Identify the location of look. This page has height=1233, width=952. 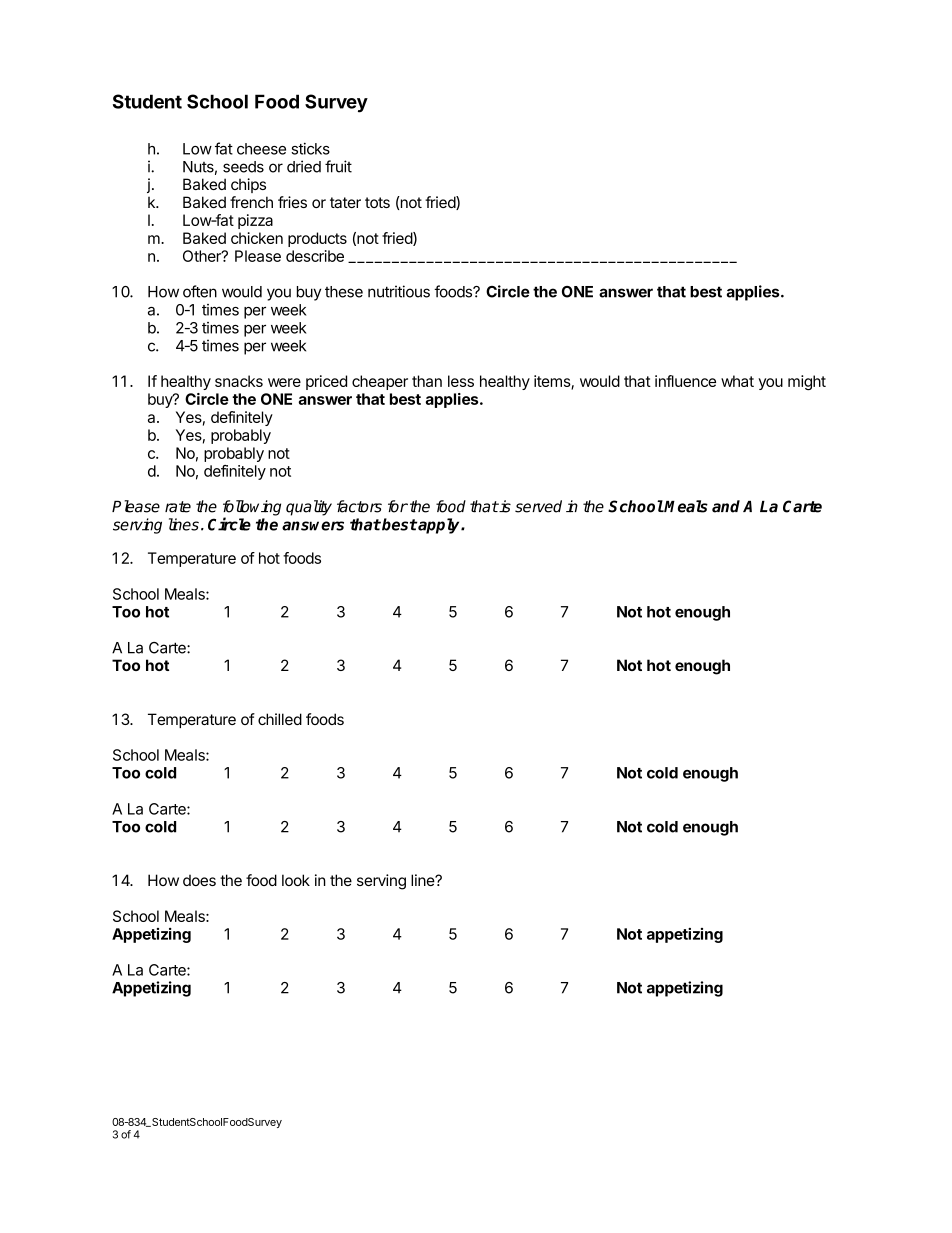
(296, 880).
